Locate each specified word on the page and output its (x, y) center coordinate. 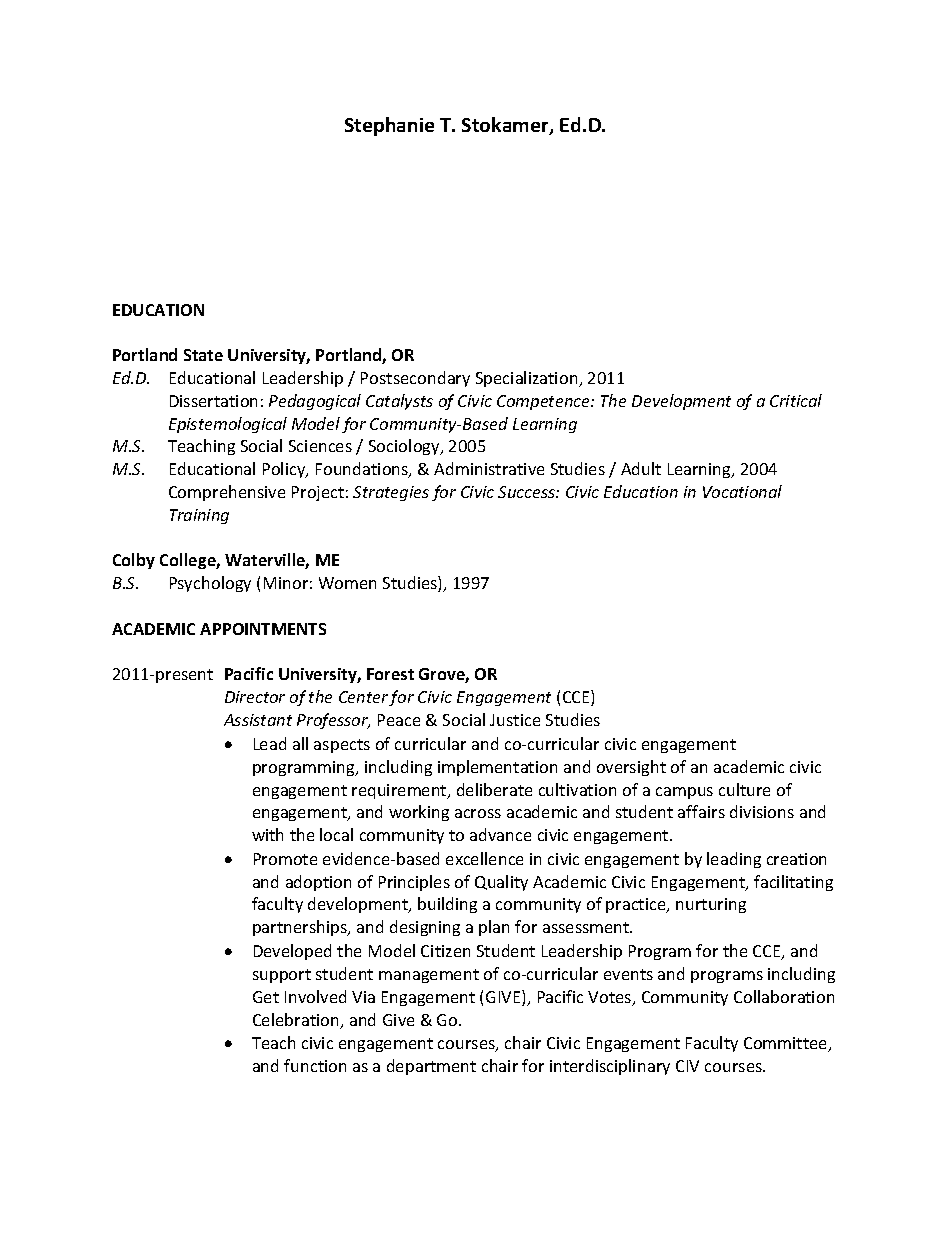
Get (266, 997)
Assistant (258, 720)
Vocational (742, 491)
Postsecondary (415, 379)
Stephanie (389, 126)
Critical (796, 400)
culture (744, 789)
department (431, 1067)
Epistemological (228, 425)
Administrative (489, 468)
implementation (497, 768)
